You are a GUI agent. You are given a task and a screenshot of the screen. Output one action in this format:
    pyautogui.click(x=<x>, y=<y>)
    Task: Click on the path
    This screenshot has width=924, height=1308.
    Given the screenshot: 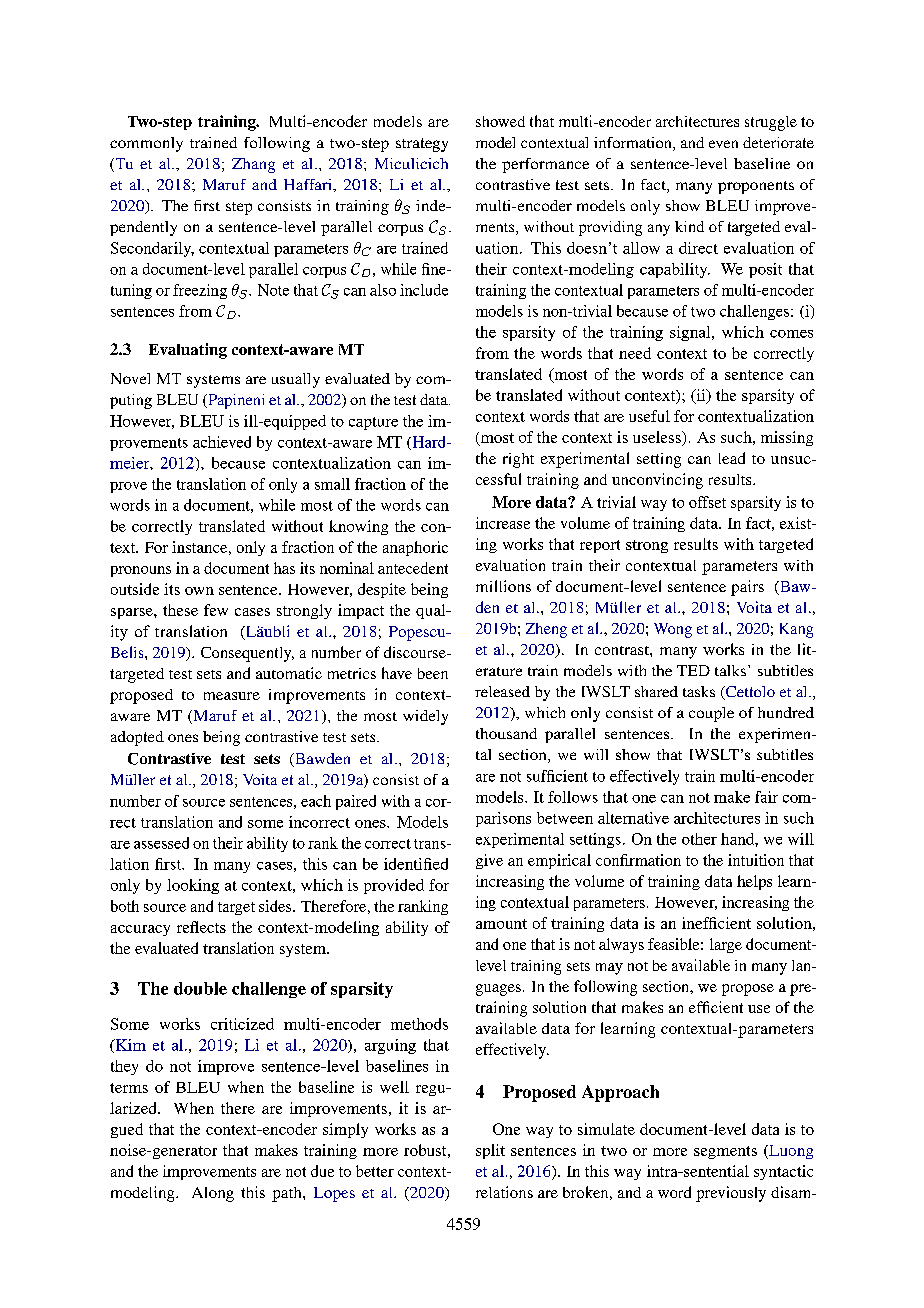 What is the action you would take?
    pyautogui.click(x=288, y=1194)
